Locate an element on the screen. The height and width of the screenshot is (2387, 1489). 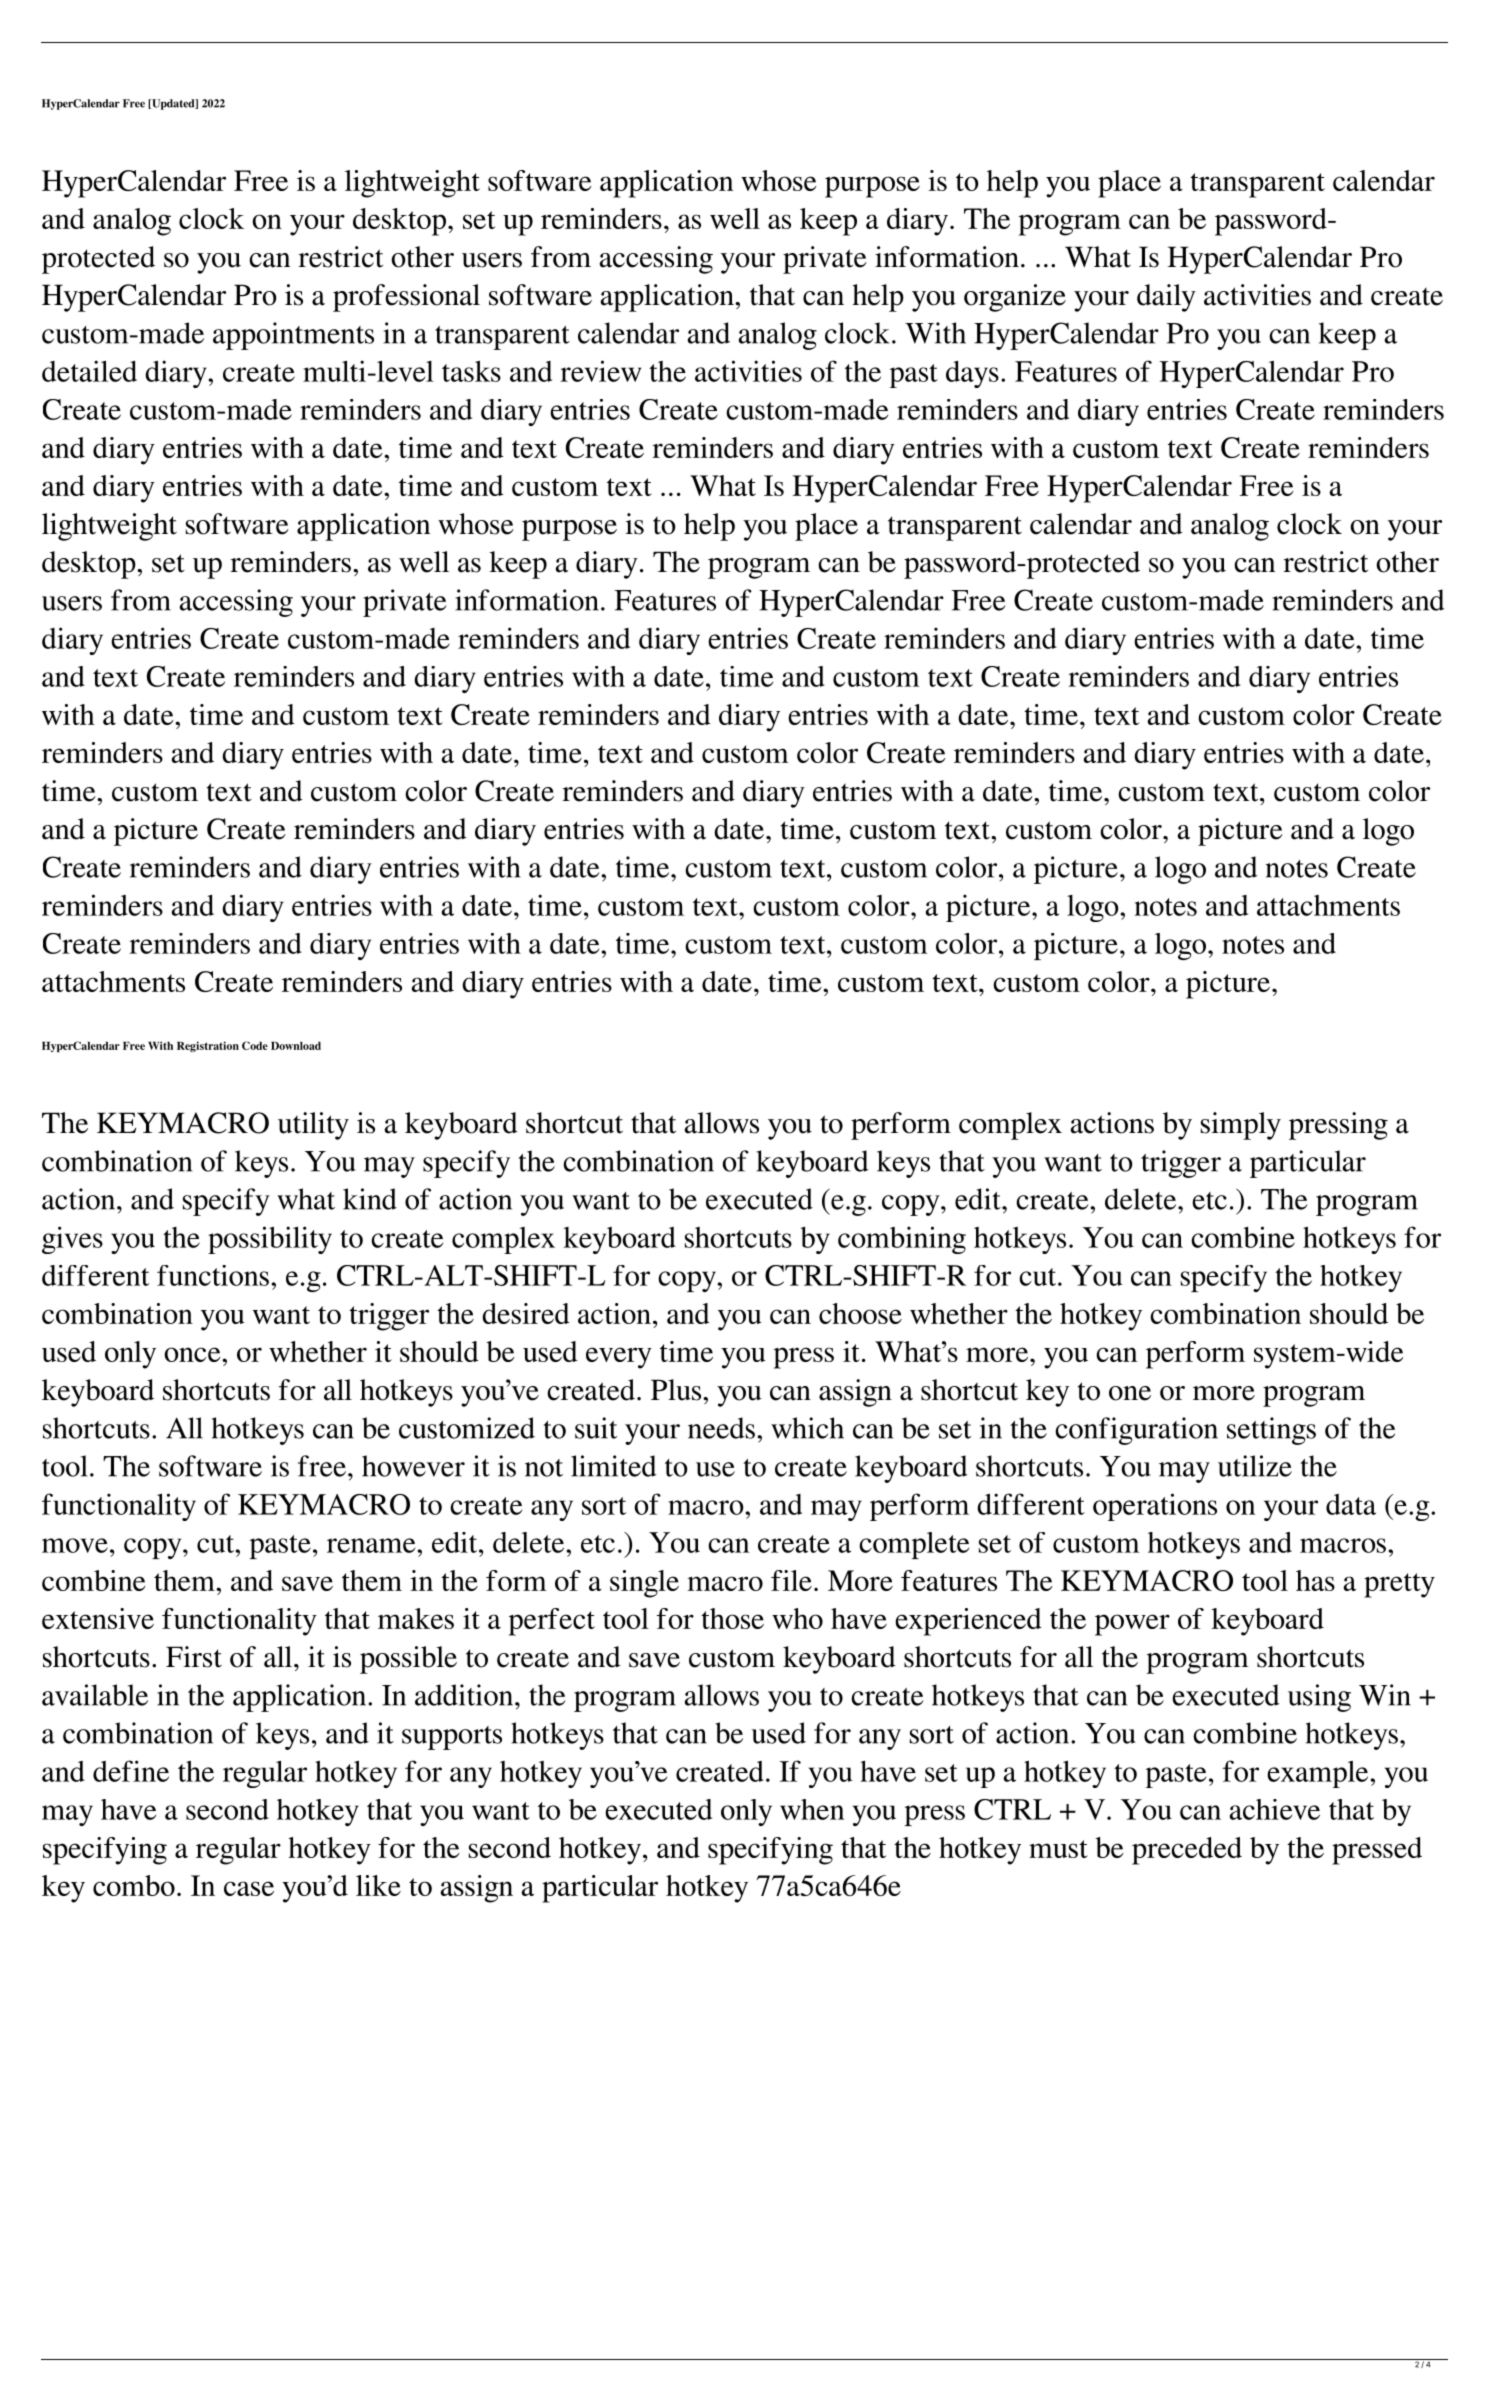
however is located at coordinates (413, 1466).
